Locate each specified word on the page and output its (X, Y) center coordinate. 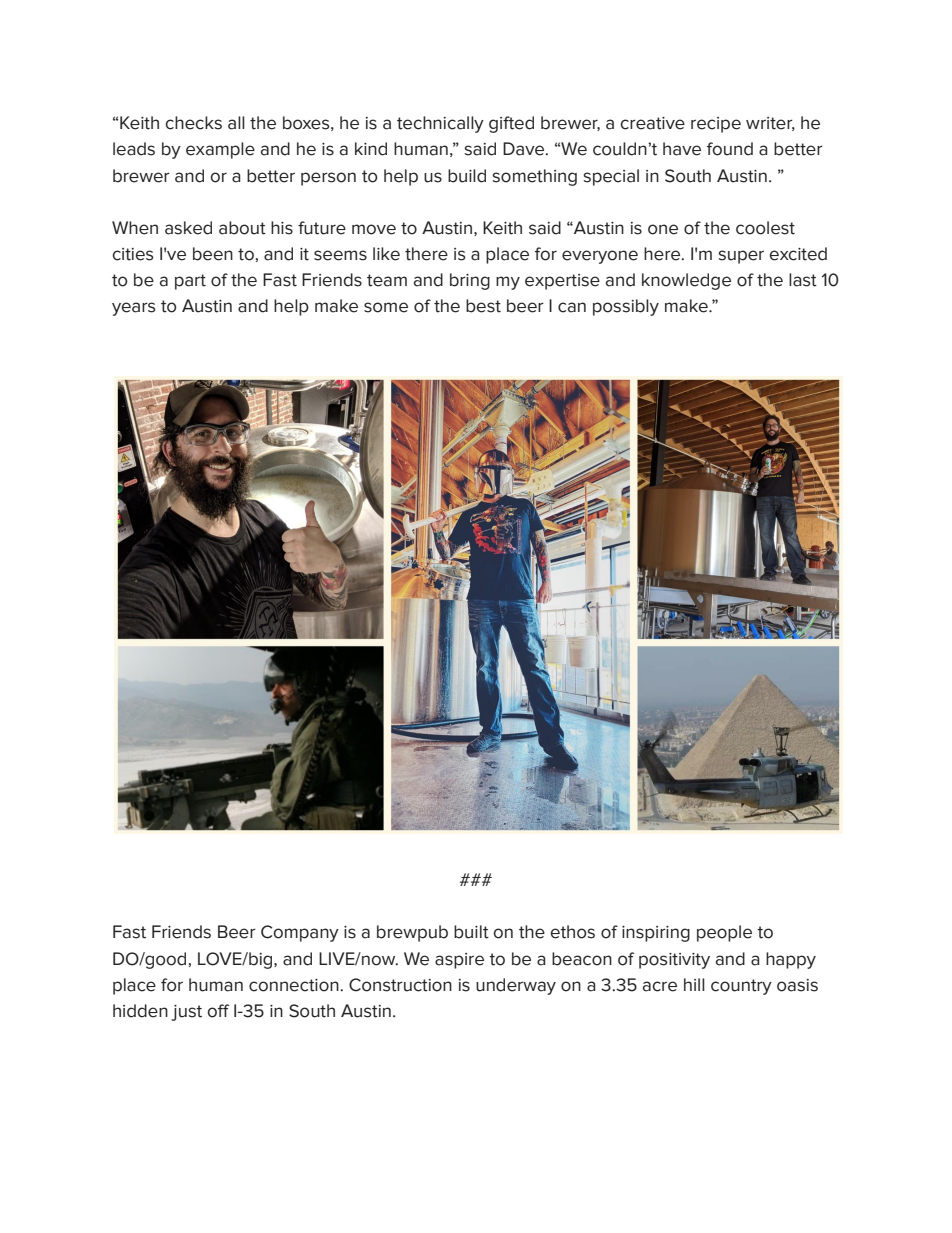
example (220, 150)
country (741, 987)
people (724, 933)
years (134, 309)
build (467, 176)
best (483, 306)
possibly (626, 307)
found (730, 149)
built (471, 932)
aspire (459, 961)
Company (300, 933)
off (218, 1011)
